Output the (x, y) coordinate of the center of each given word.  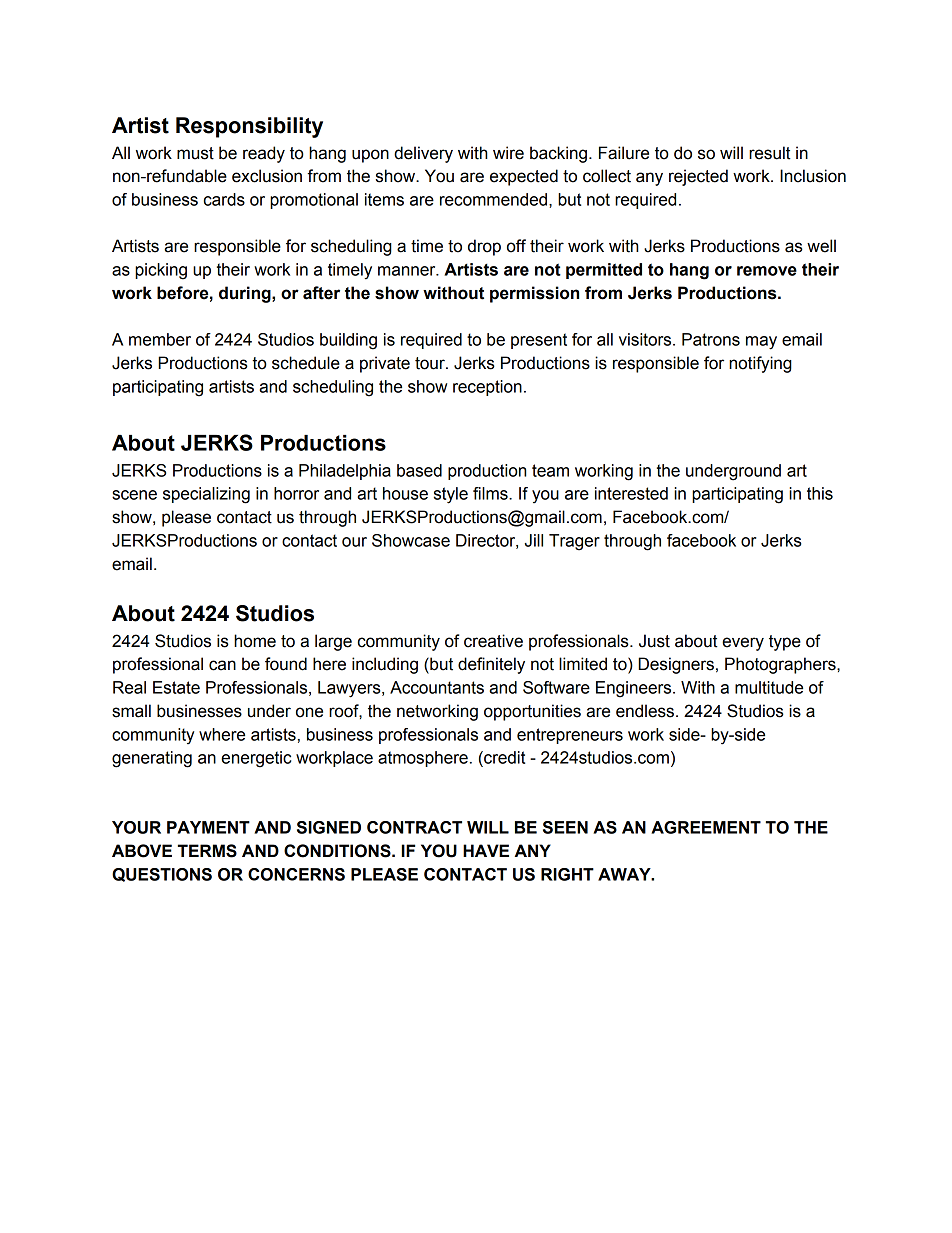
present (539, 341)
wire (508, 153)
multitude (769, 687)
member (160, 339)
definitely (491, 665)
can (222, 665)
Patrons (711, 339)
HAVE (486, 850)
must (195, 153)
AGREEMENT (706, 827)
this (820, 493)
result (770, 153)
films (491, 493)
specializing (206, 495)
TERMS (207, 851)
